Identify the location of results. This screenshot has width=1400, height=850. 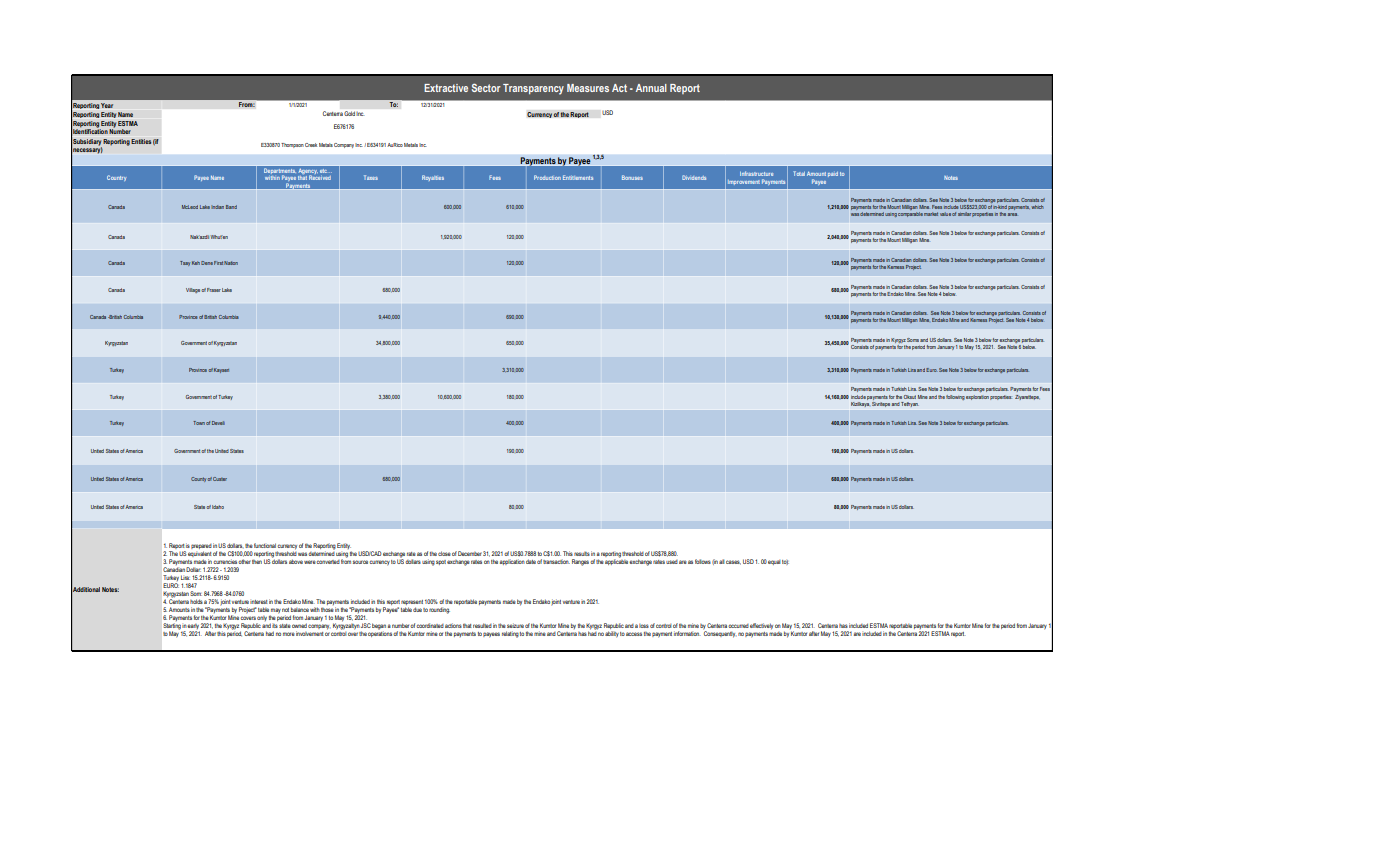
(582, 553).
